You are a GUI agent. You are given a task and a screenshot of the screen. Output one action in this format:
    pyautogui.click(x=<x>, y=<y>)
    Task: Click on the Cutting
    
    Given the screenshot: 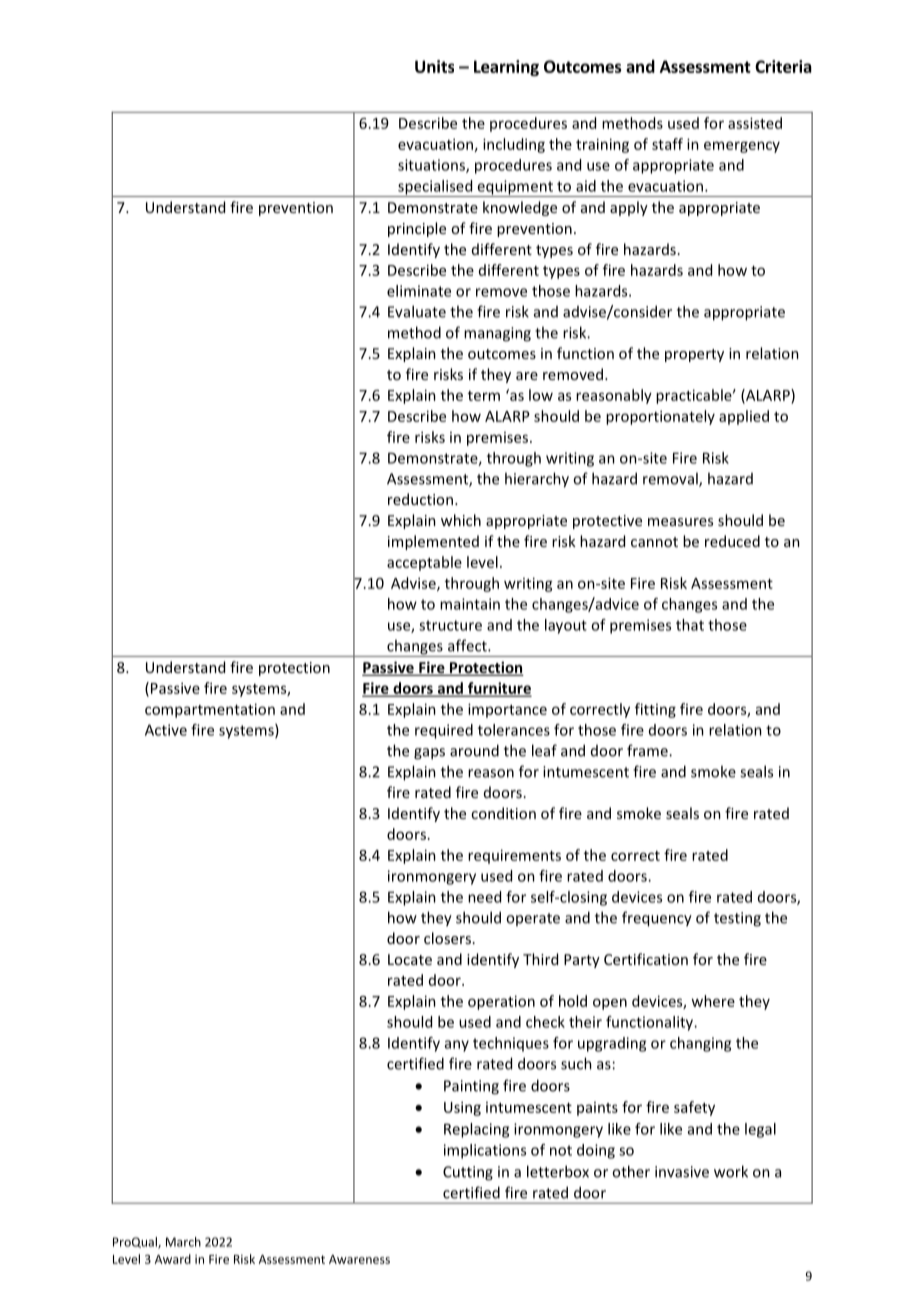 What is the action you would take?
    pyautogui.click(x=468, y=1173)
